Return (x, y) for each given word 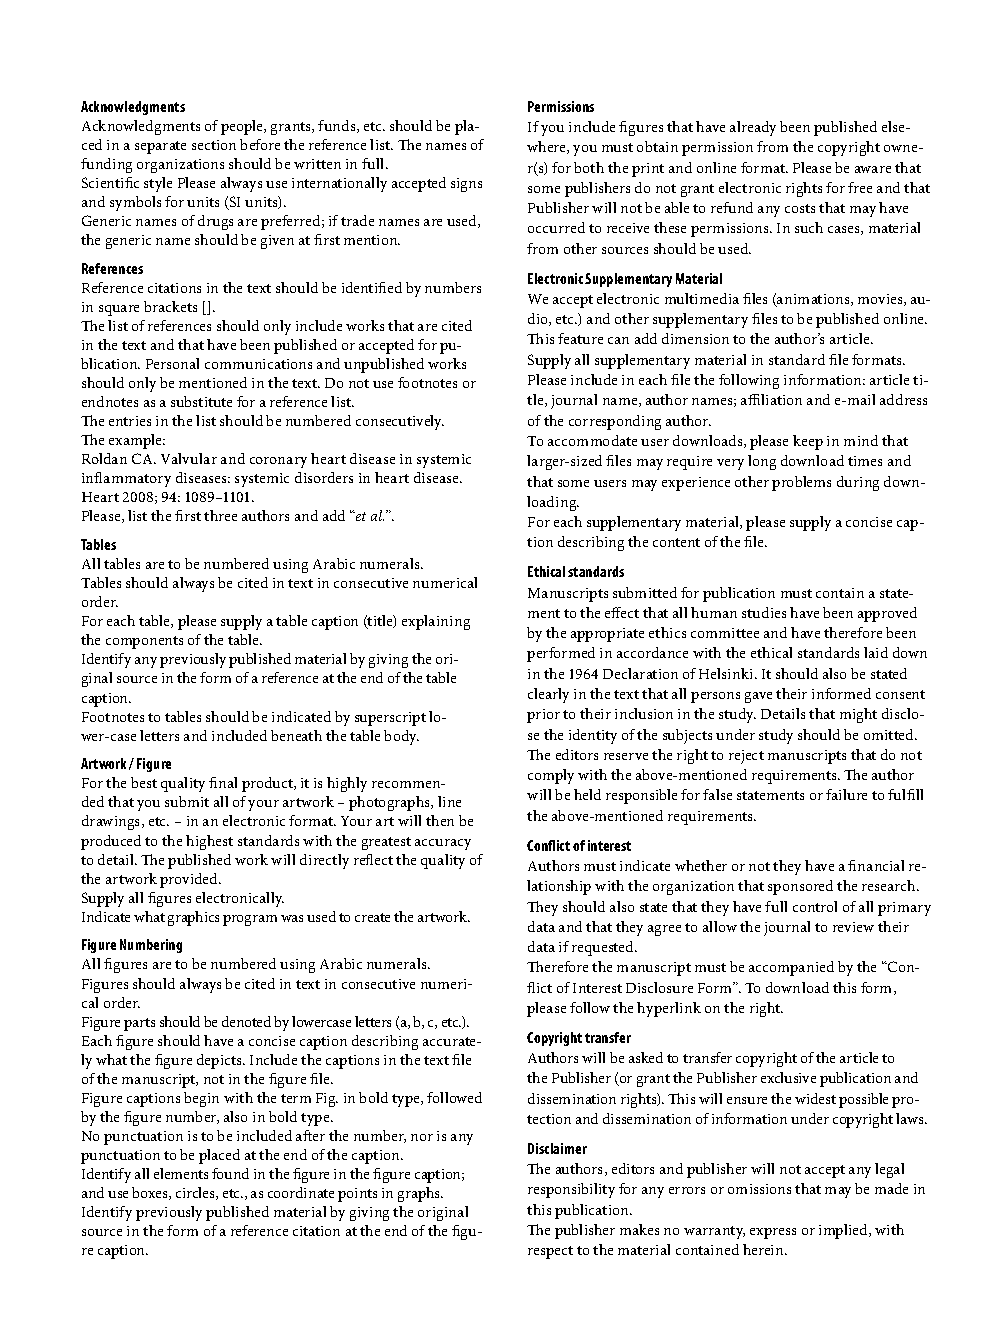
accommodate (592, 440)
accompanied (791, 968)
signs (466, 185)
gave (758, 697)
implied (844, 1231)
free (860, 187)
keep (808, 442)
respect (550, 1252)
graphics (193, 918)
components (144, 642)
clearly (548, 695)
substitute (201, 401)
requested (604, 948)
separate (160, 147)
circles (196, 1193)
